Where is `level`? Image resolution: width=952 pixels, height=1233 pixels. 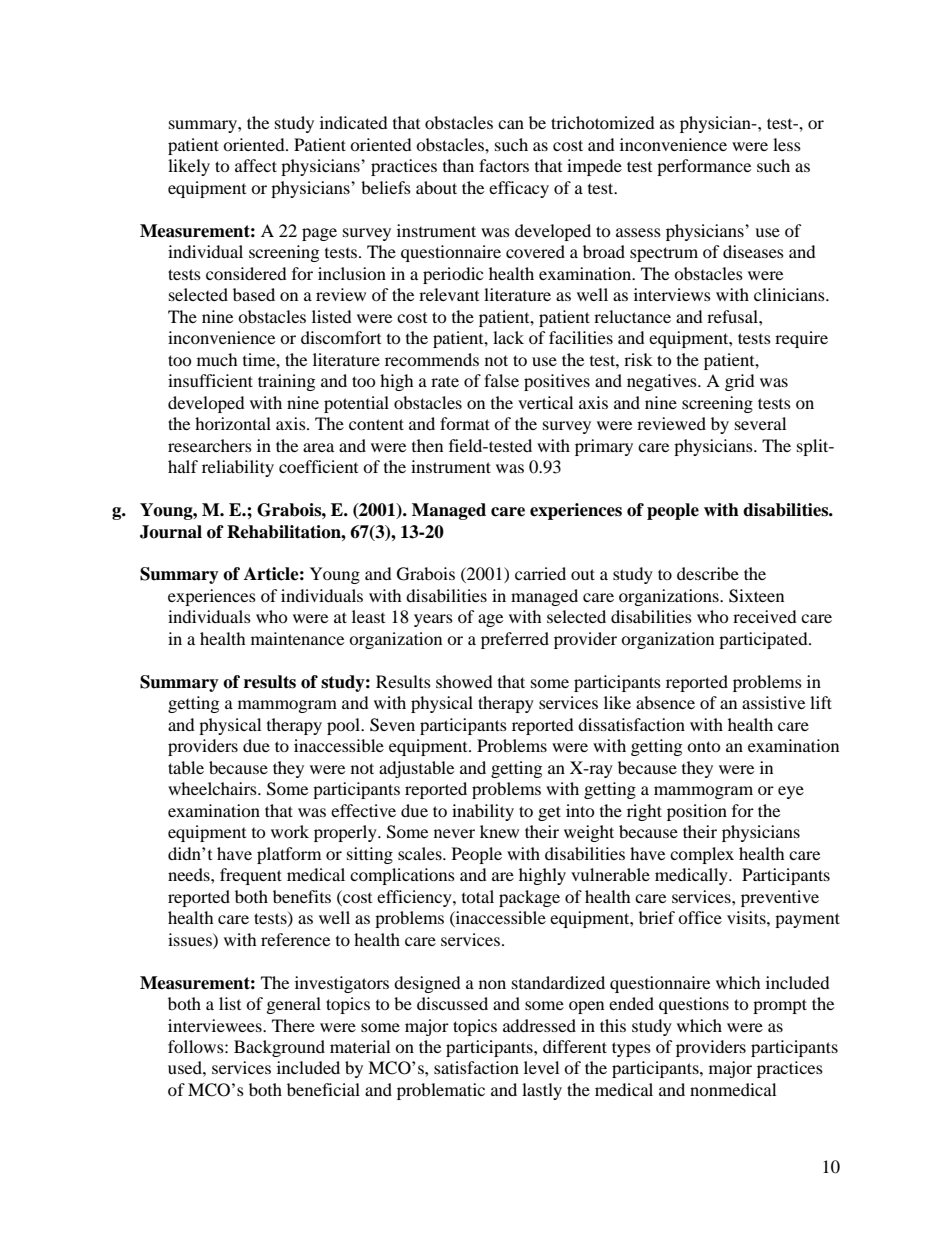 level is located at coordinates (541, 1067).
